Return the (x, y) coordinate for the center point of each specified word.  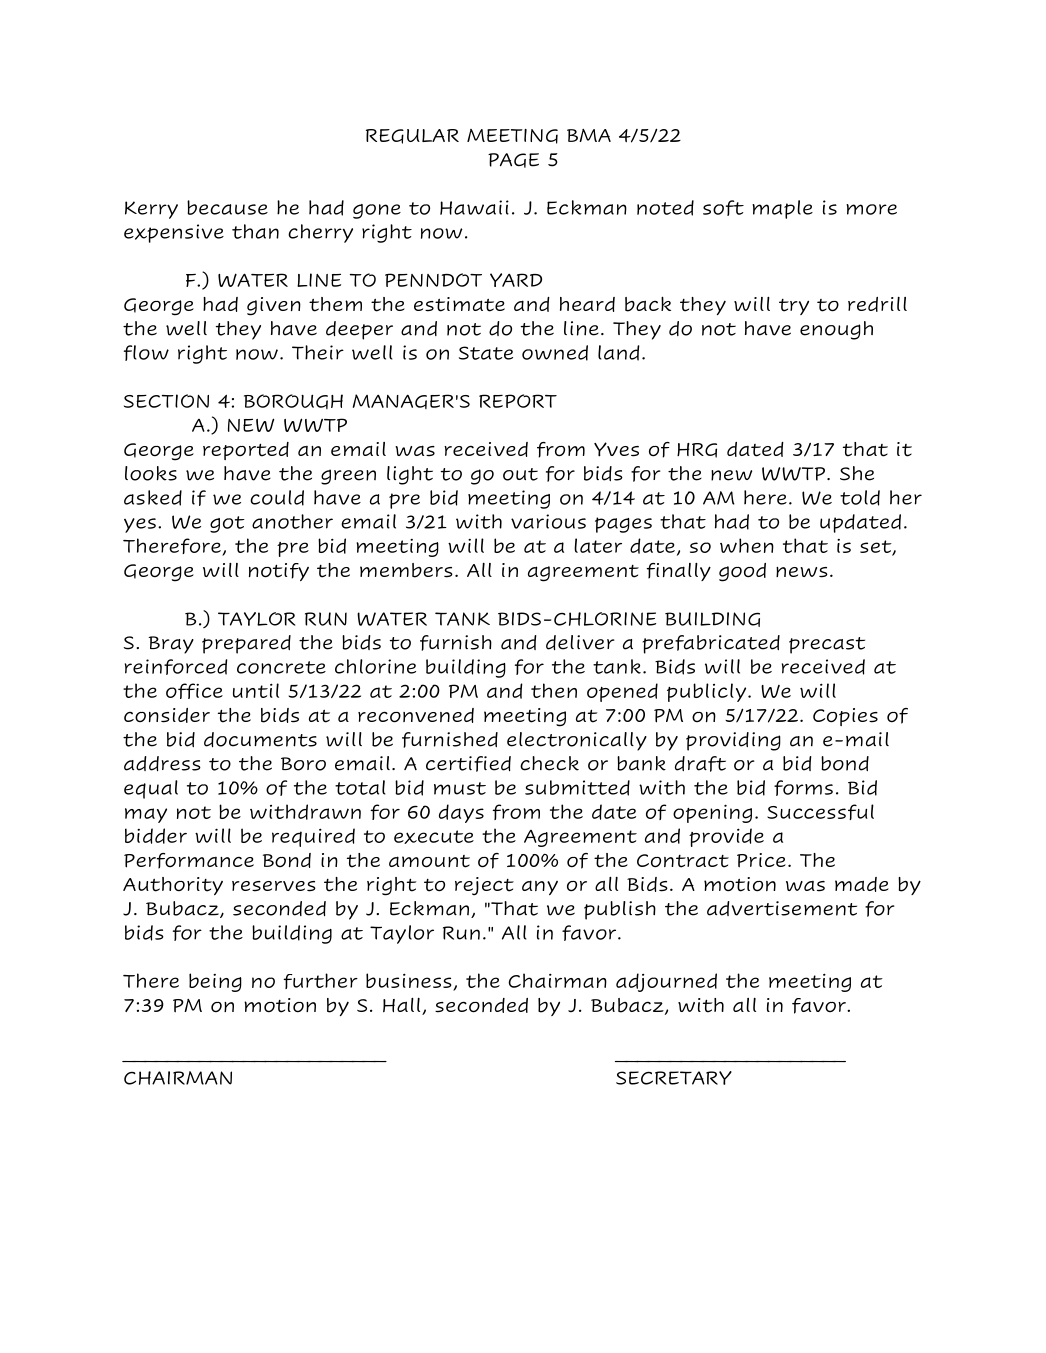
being (215, 982)
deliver (580, 642)
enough (836, 330)
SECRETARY (674, 1078)
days (461, 813)
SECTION (166, 401)
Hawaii (474, 207)
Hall (403, 1006)
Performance (189, 861)
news (802, 572)
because (227, 207)
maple (782, 209)
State (486, 353)
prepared (246, 644)
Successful (820, 812)
